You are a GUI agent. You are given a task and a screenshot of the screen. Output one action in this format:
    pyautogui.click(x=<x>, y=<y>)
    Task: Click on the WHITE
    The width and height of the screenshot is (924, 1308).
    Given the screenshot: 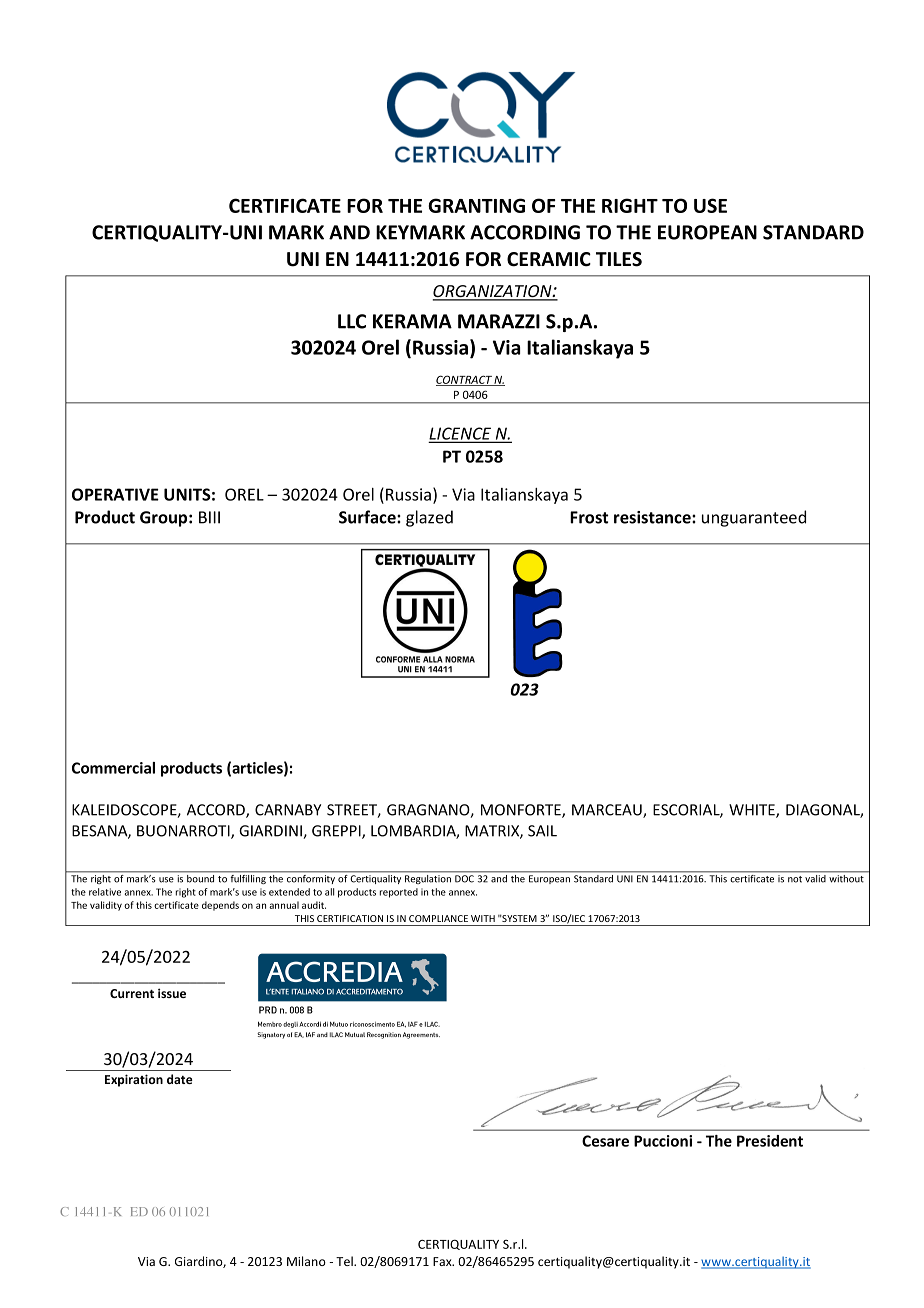 What is the action you would take?
    pyautogui.click(x=753, y=811)
